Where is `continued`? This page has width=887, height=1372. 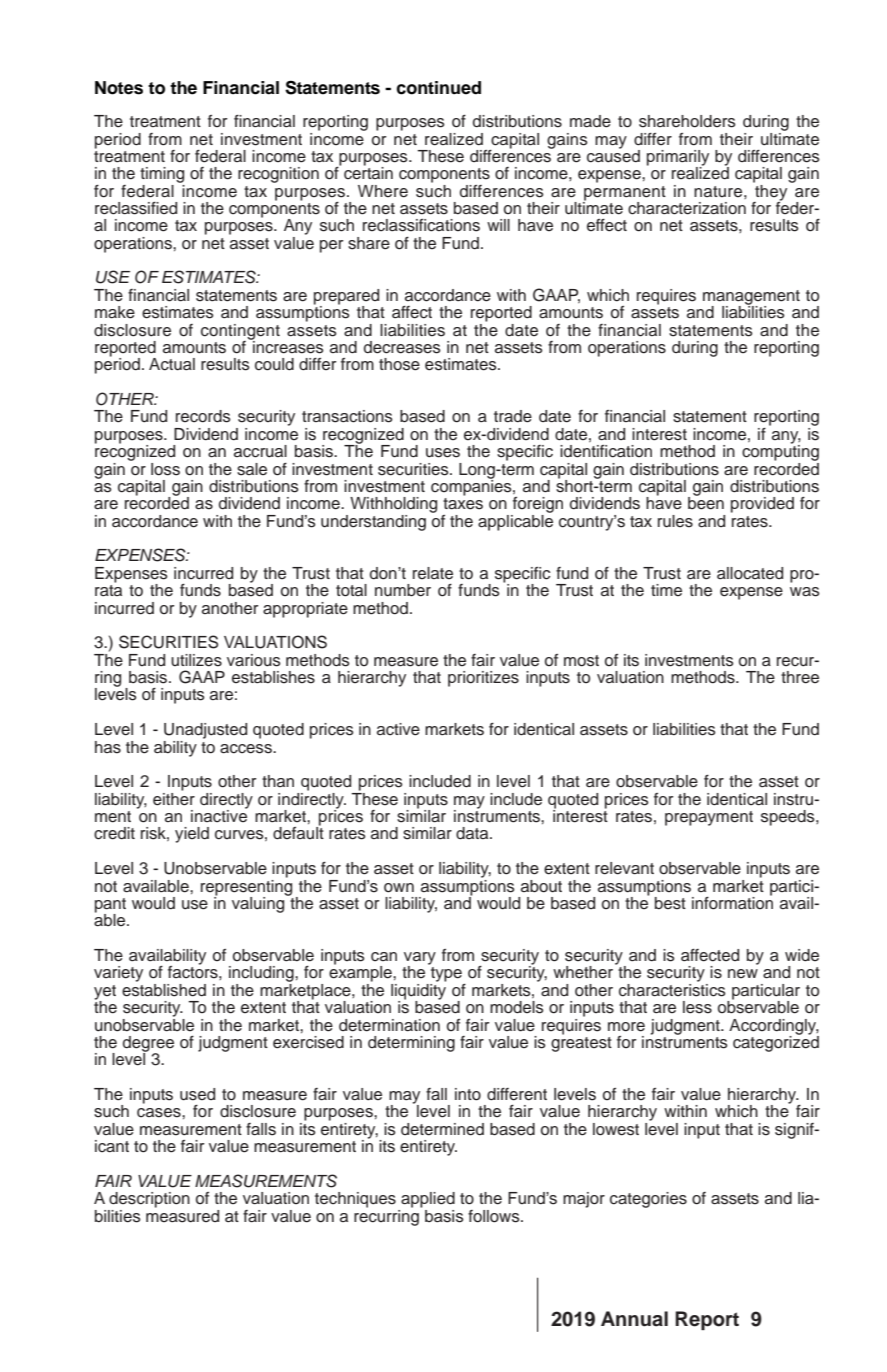 continued is located at coordinates (439, 88).
